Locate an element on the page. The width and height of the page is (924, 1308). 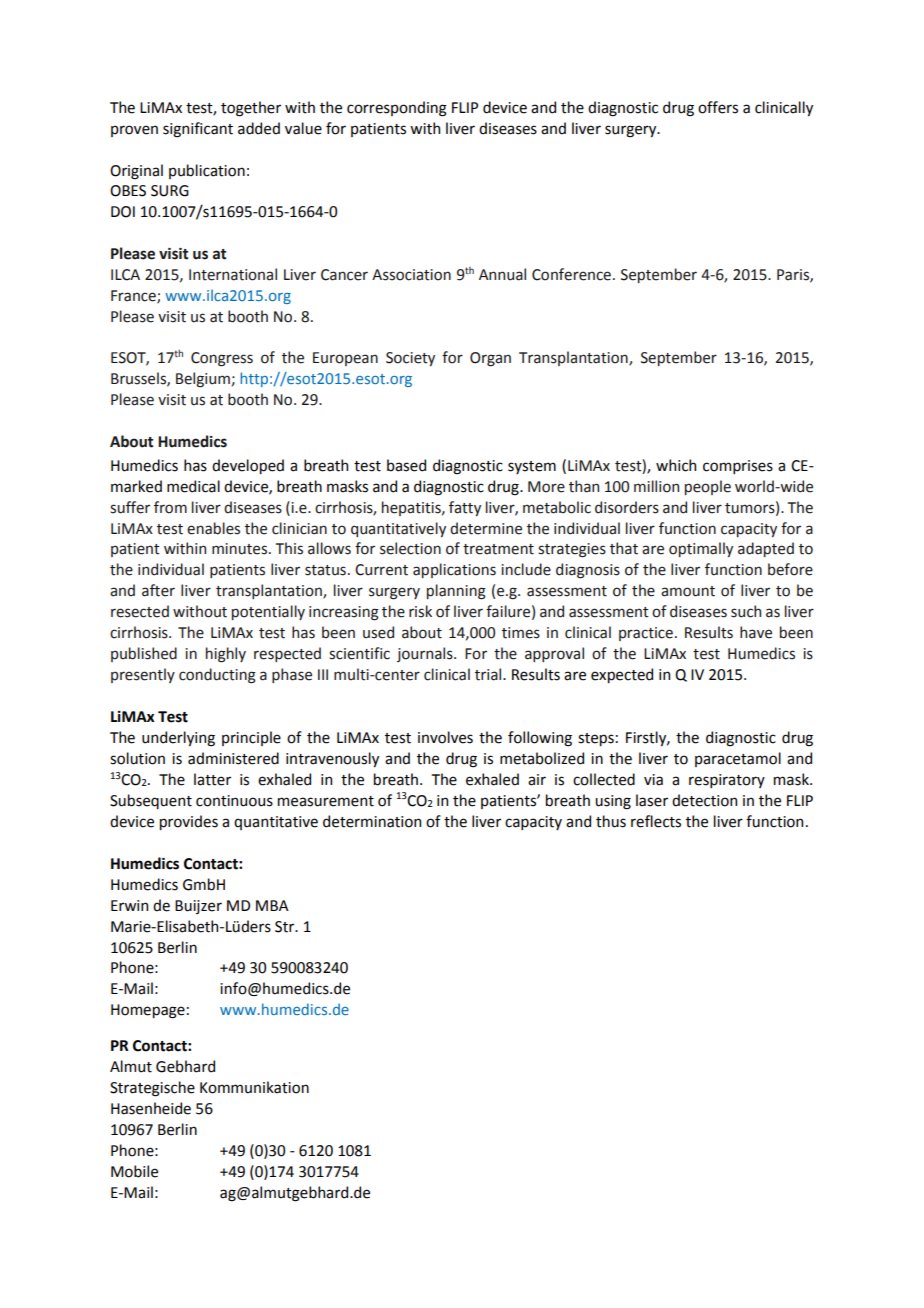
Mobile is located at coordinates (134, 1171).
